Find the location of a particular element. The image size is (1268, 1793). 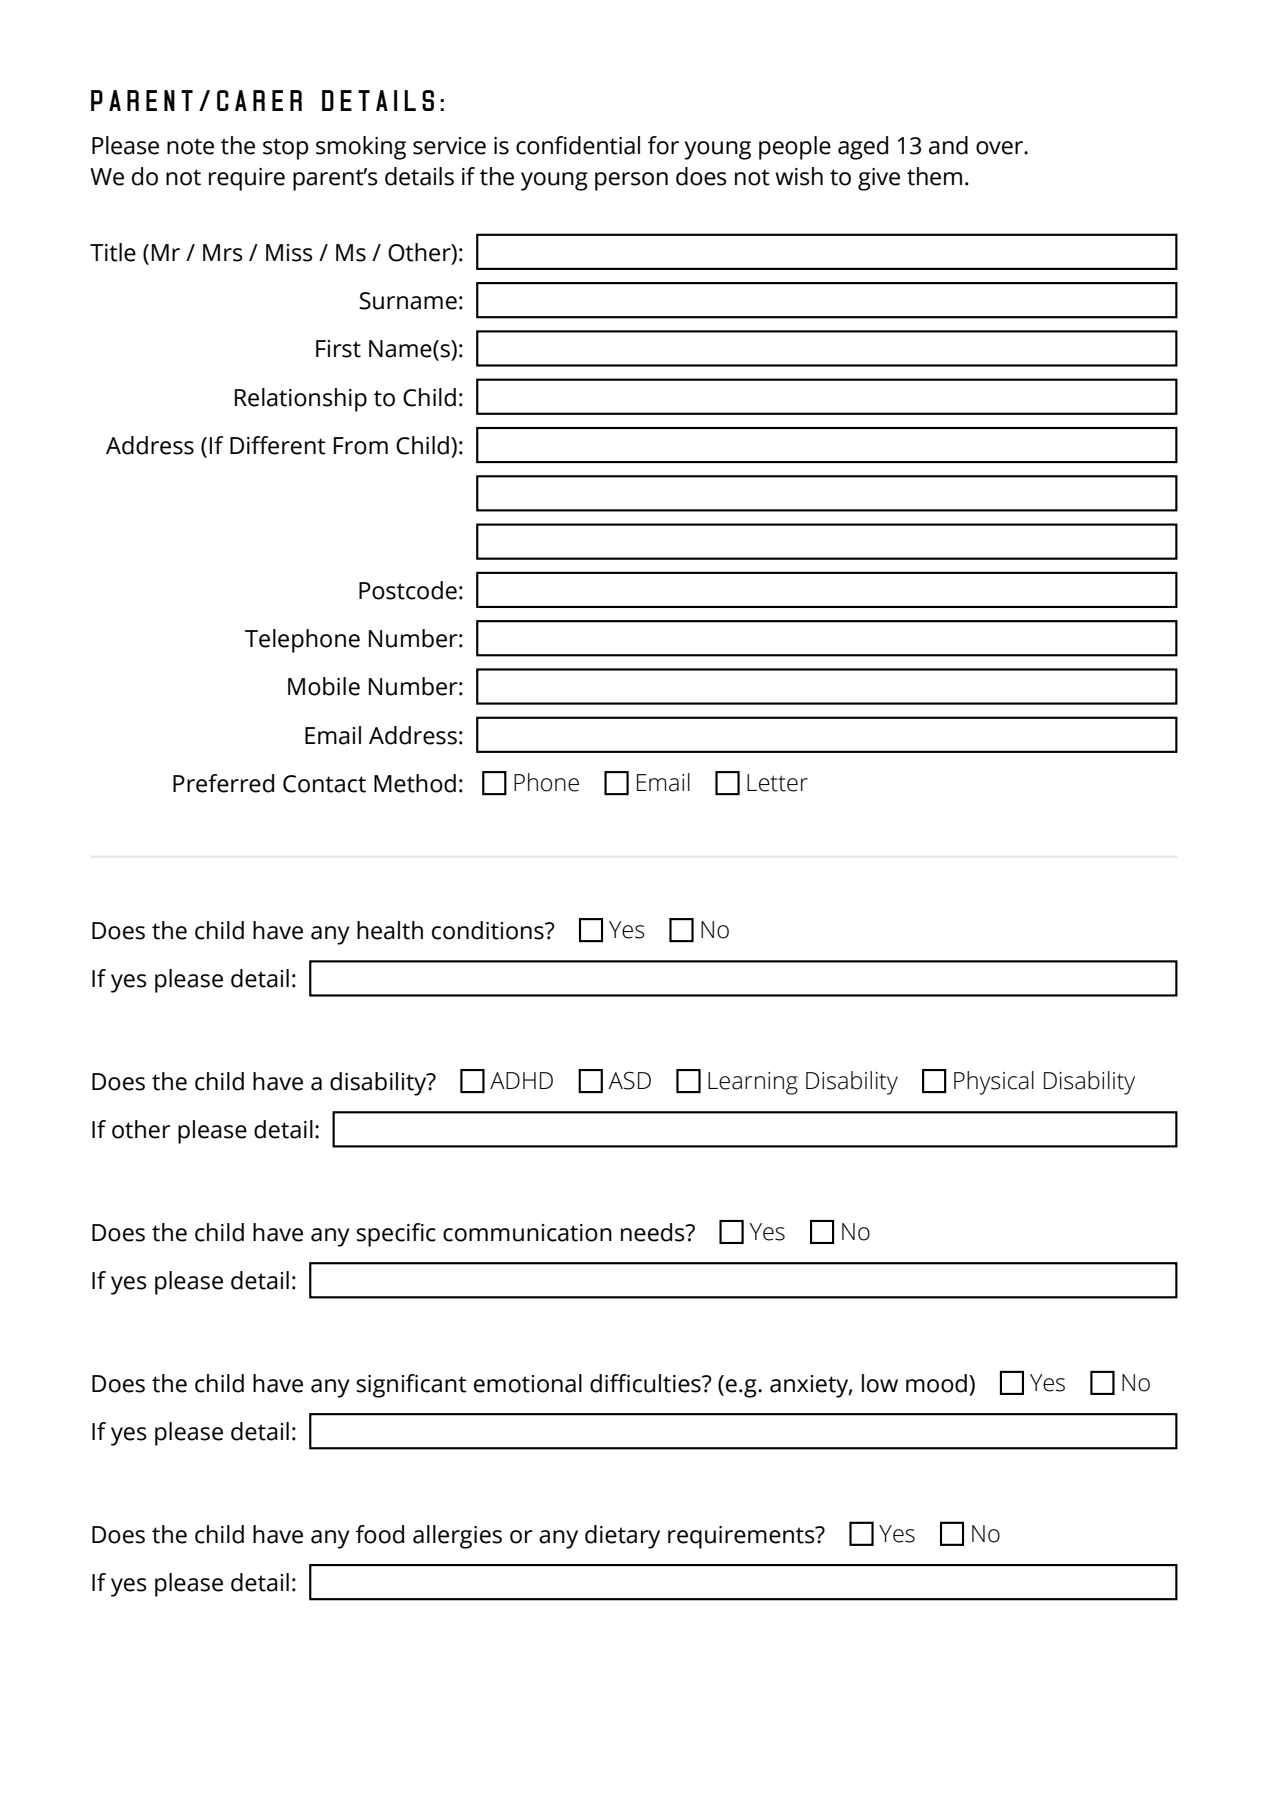

confidential is located at coordinates (578, 145).
